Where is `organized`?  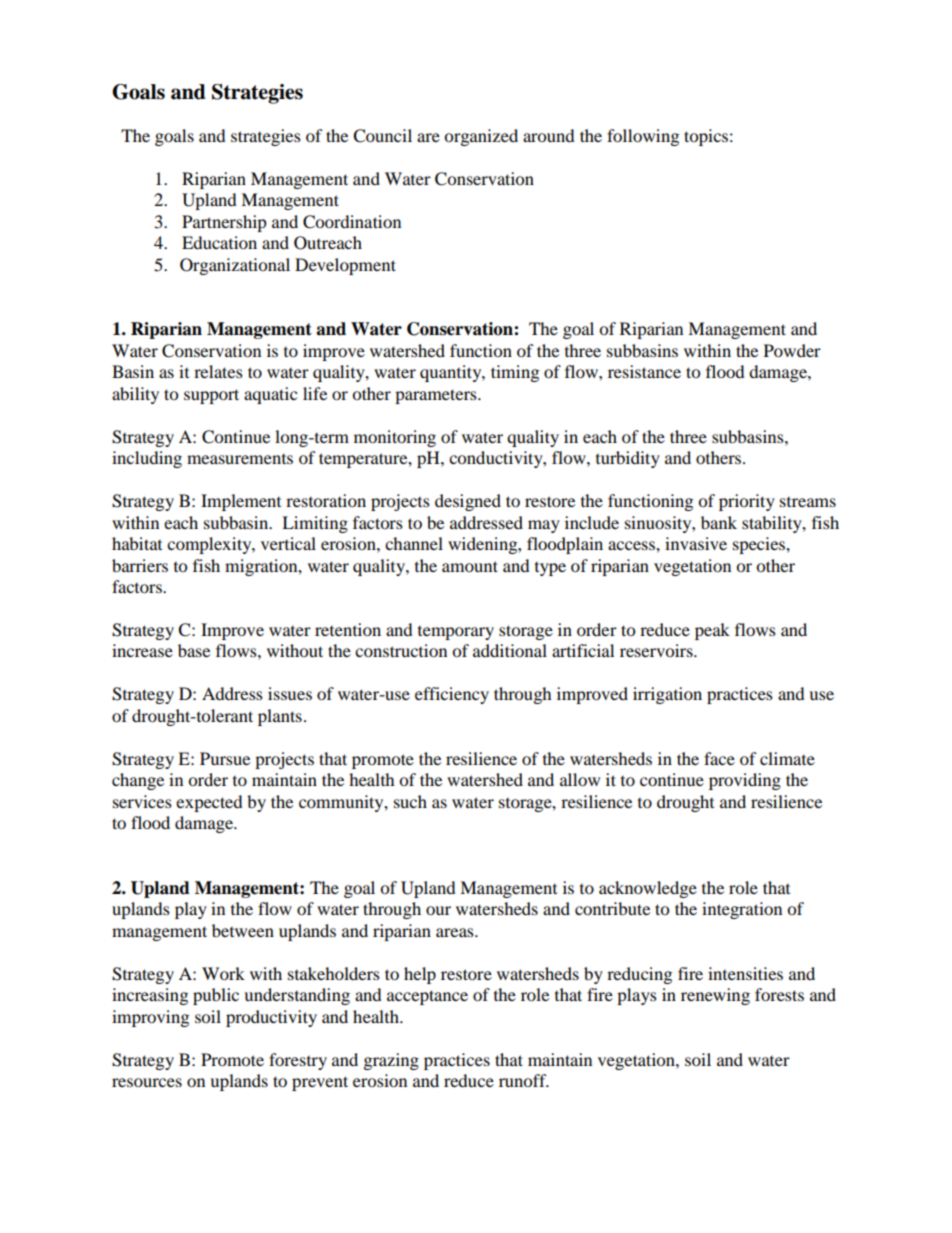
organized is located at coordinates (481, 137).
